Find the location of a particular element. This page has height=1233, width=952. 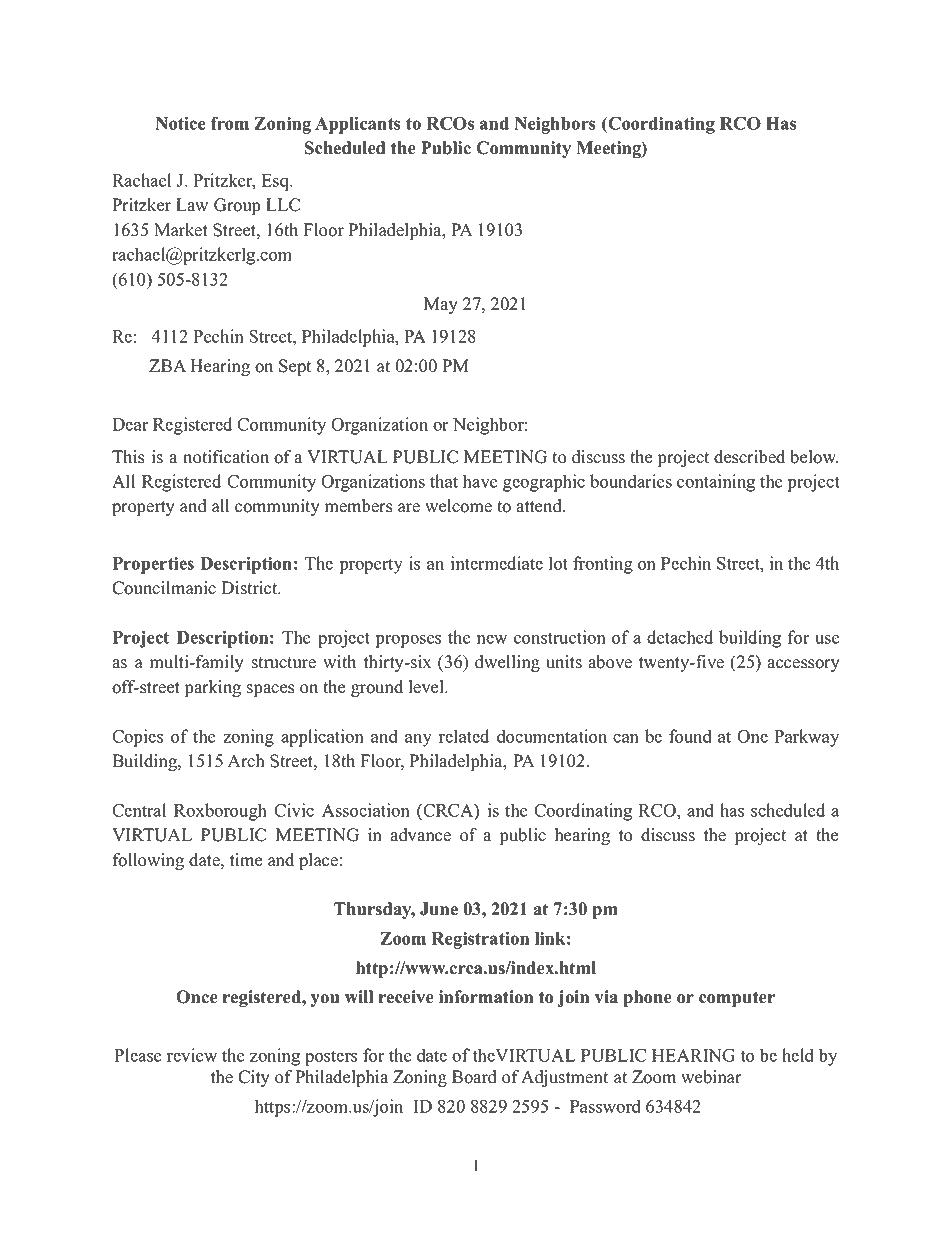

related is located at coordinates (464, 736).
